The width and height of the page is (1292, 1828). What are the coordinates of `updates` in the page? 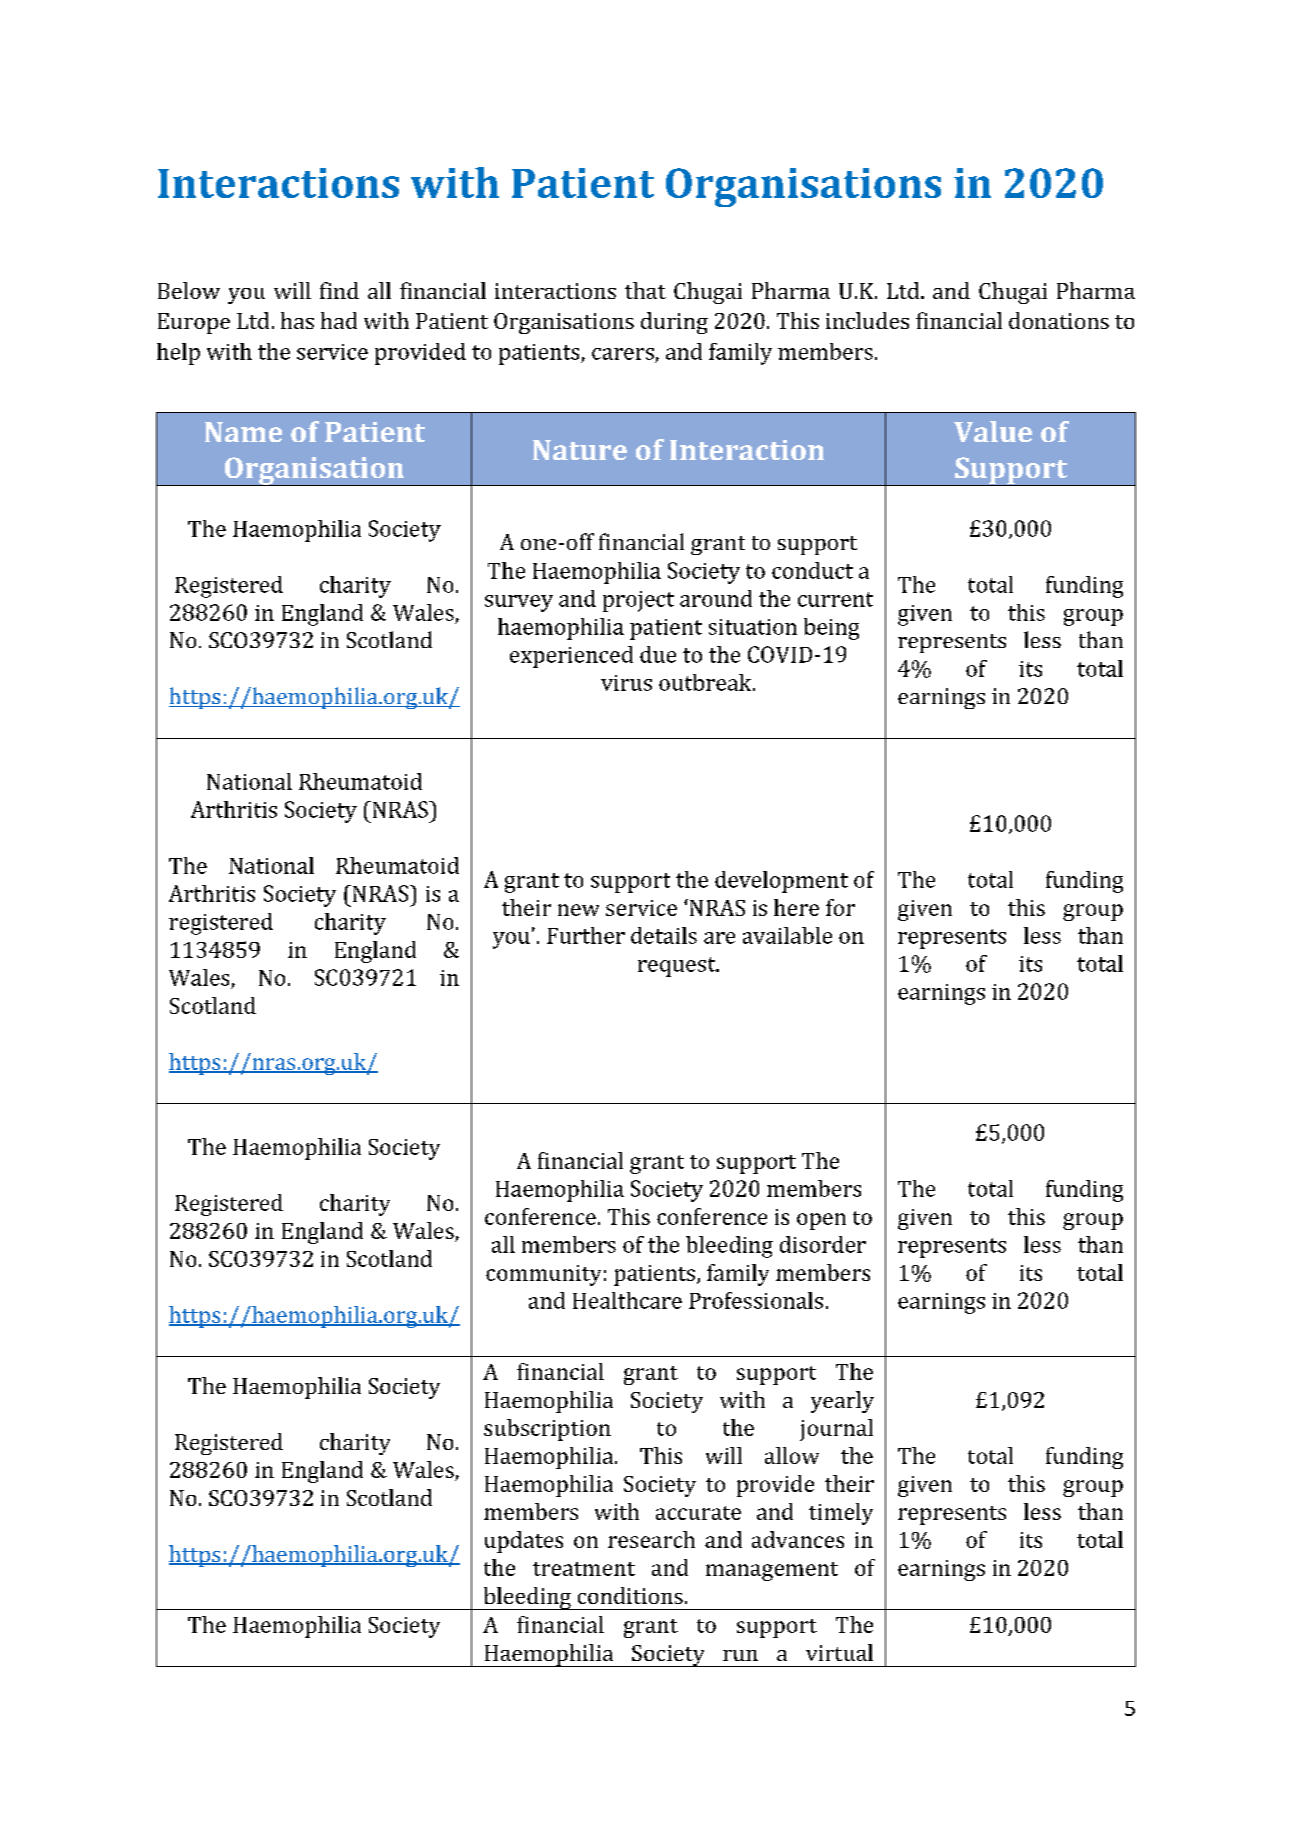 It's located at (524, 1542).
